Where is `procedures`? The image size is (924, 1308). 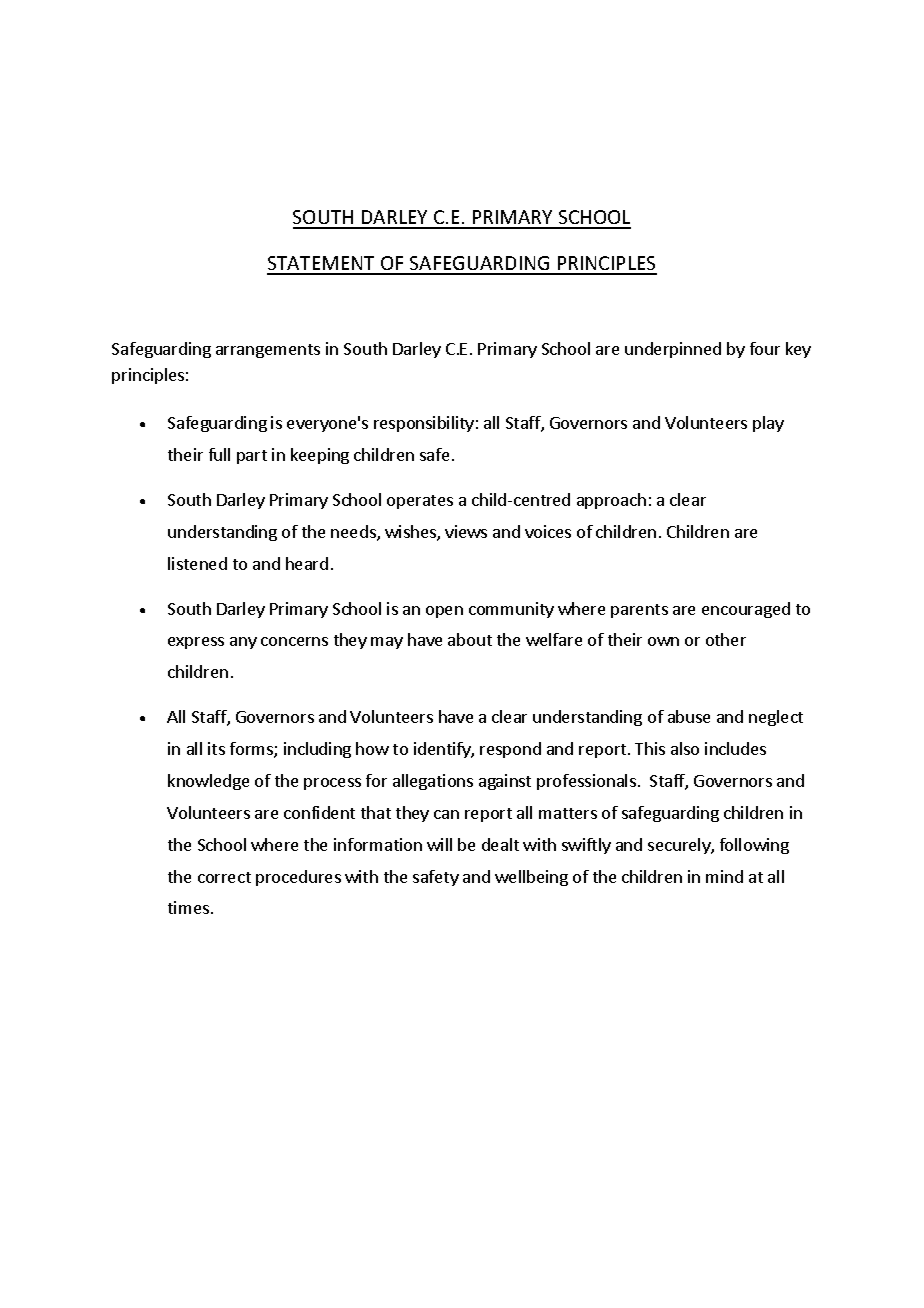 procedures is located at coordinates (298, 878).
